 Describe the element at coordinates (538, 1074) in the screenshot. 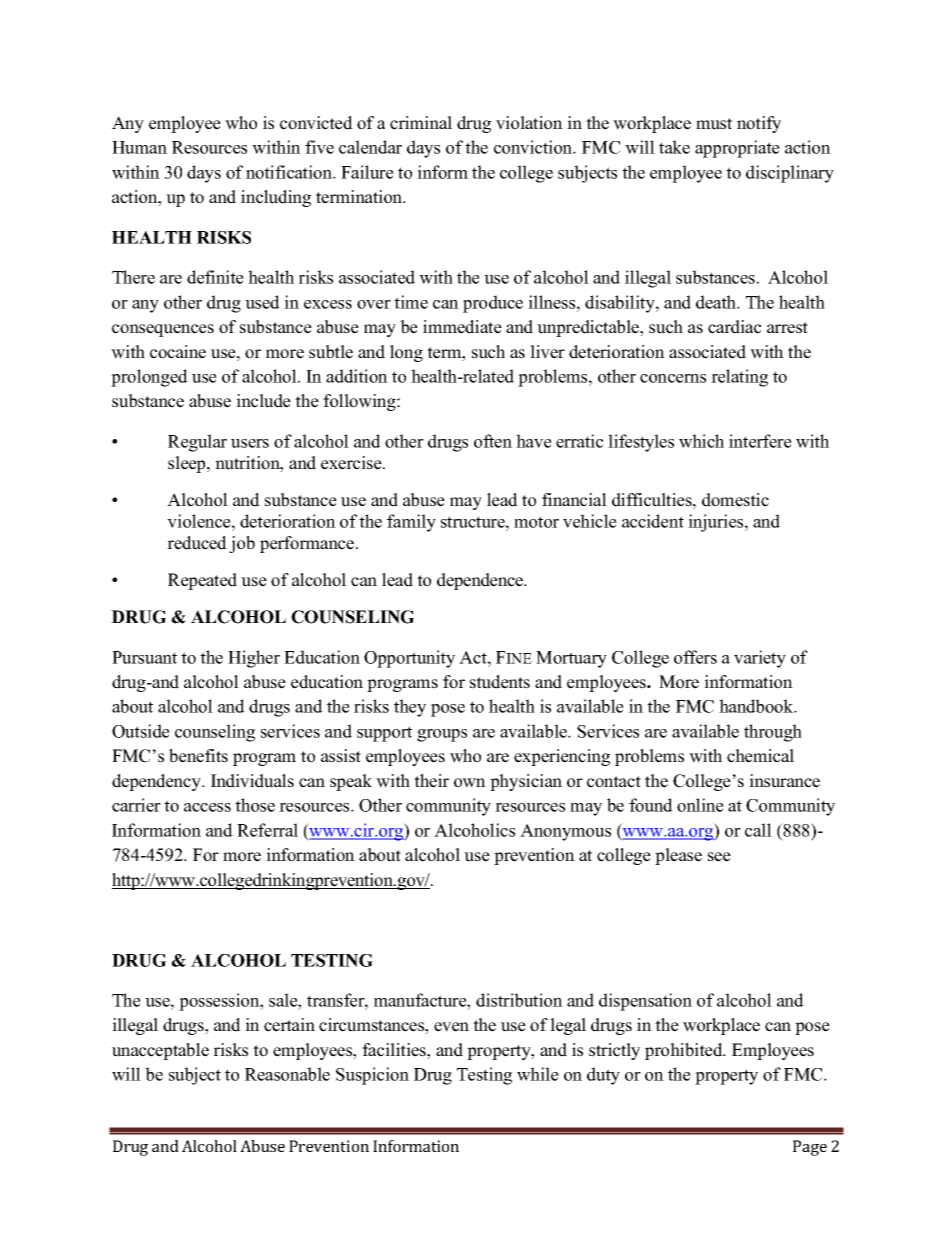

I see `while` at that location.
